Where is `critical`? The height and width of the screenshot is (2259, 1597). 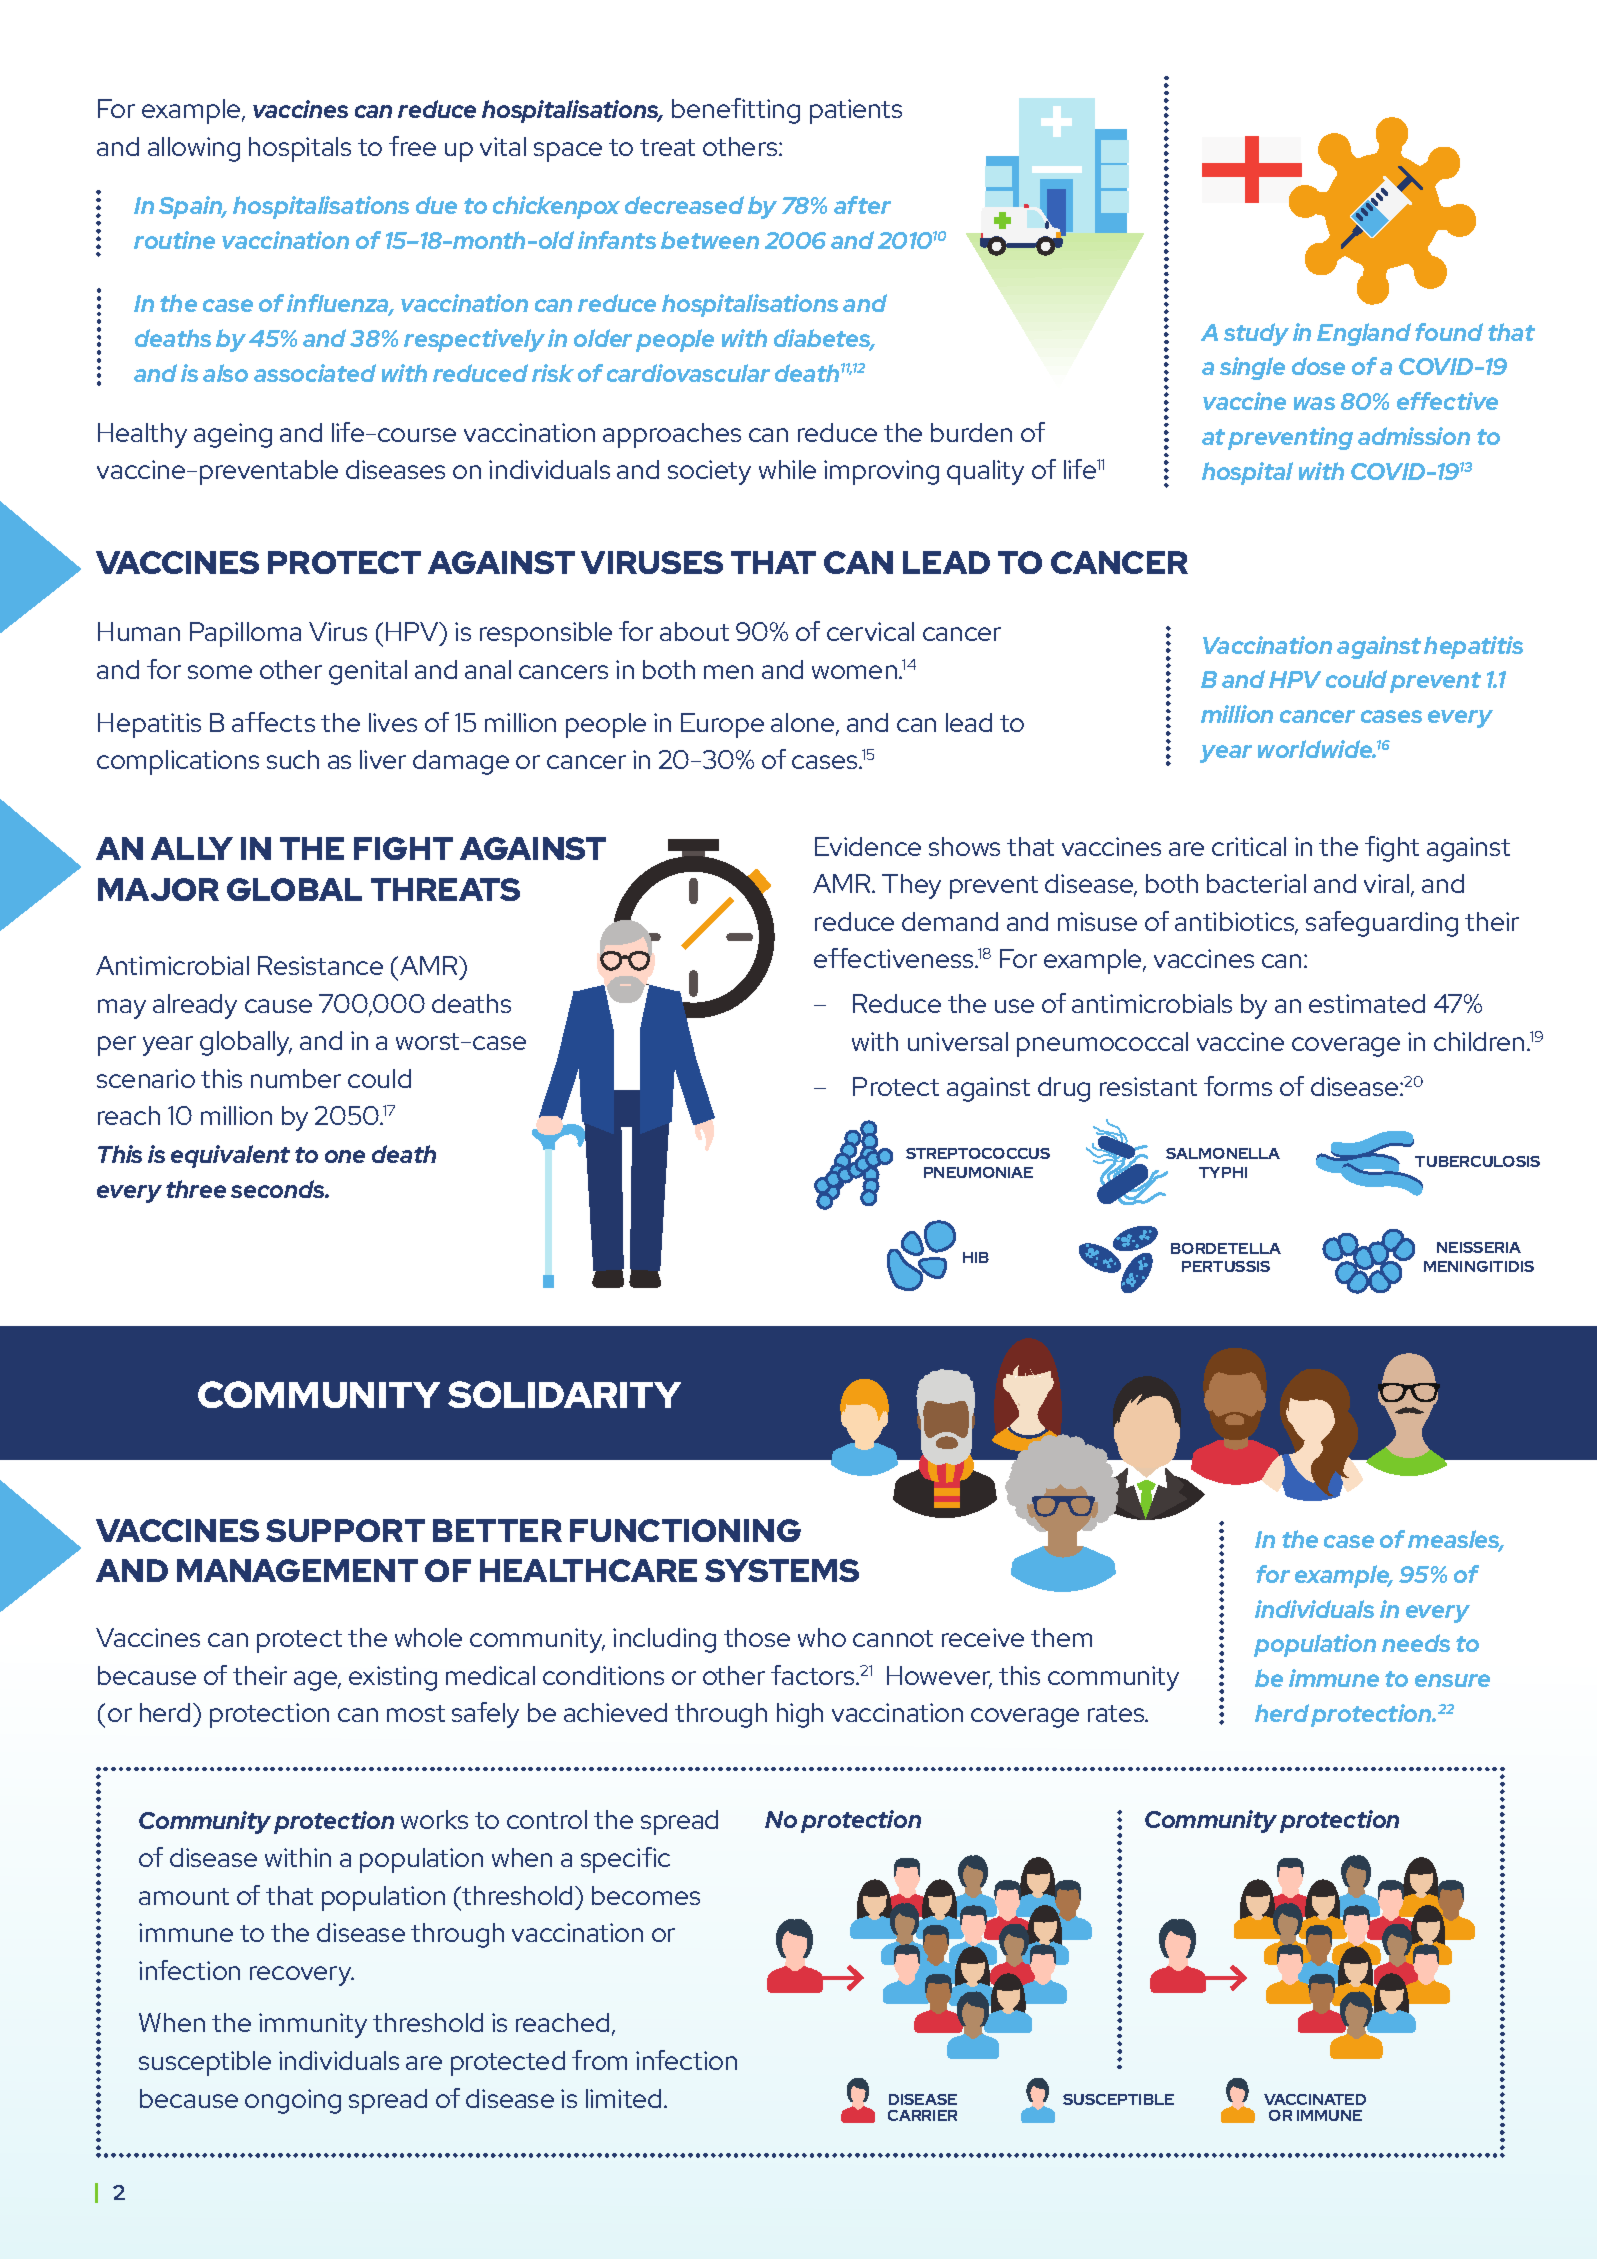 critical is located at coordinates (1249, 846).
